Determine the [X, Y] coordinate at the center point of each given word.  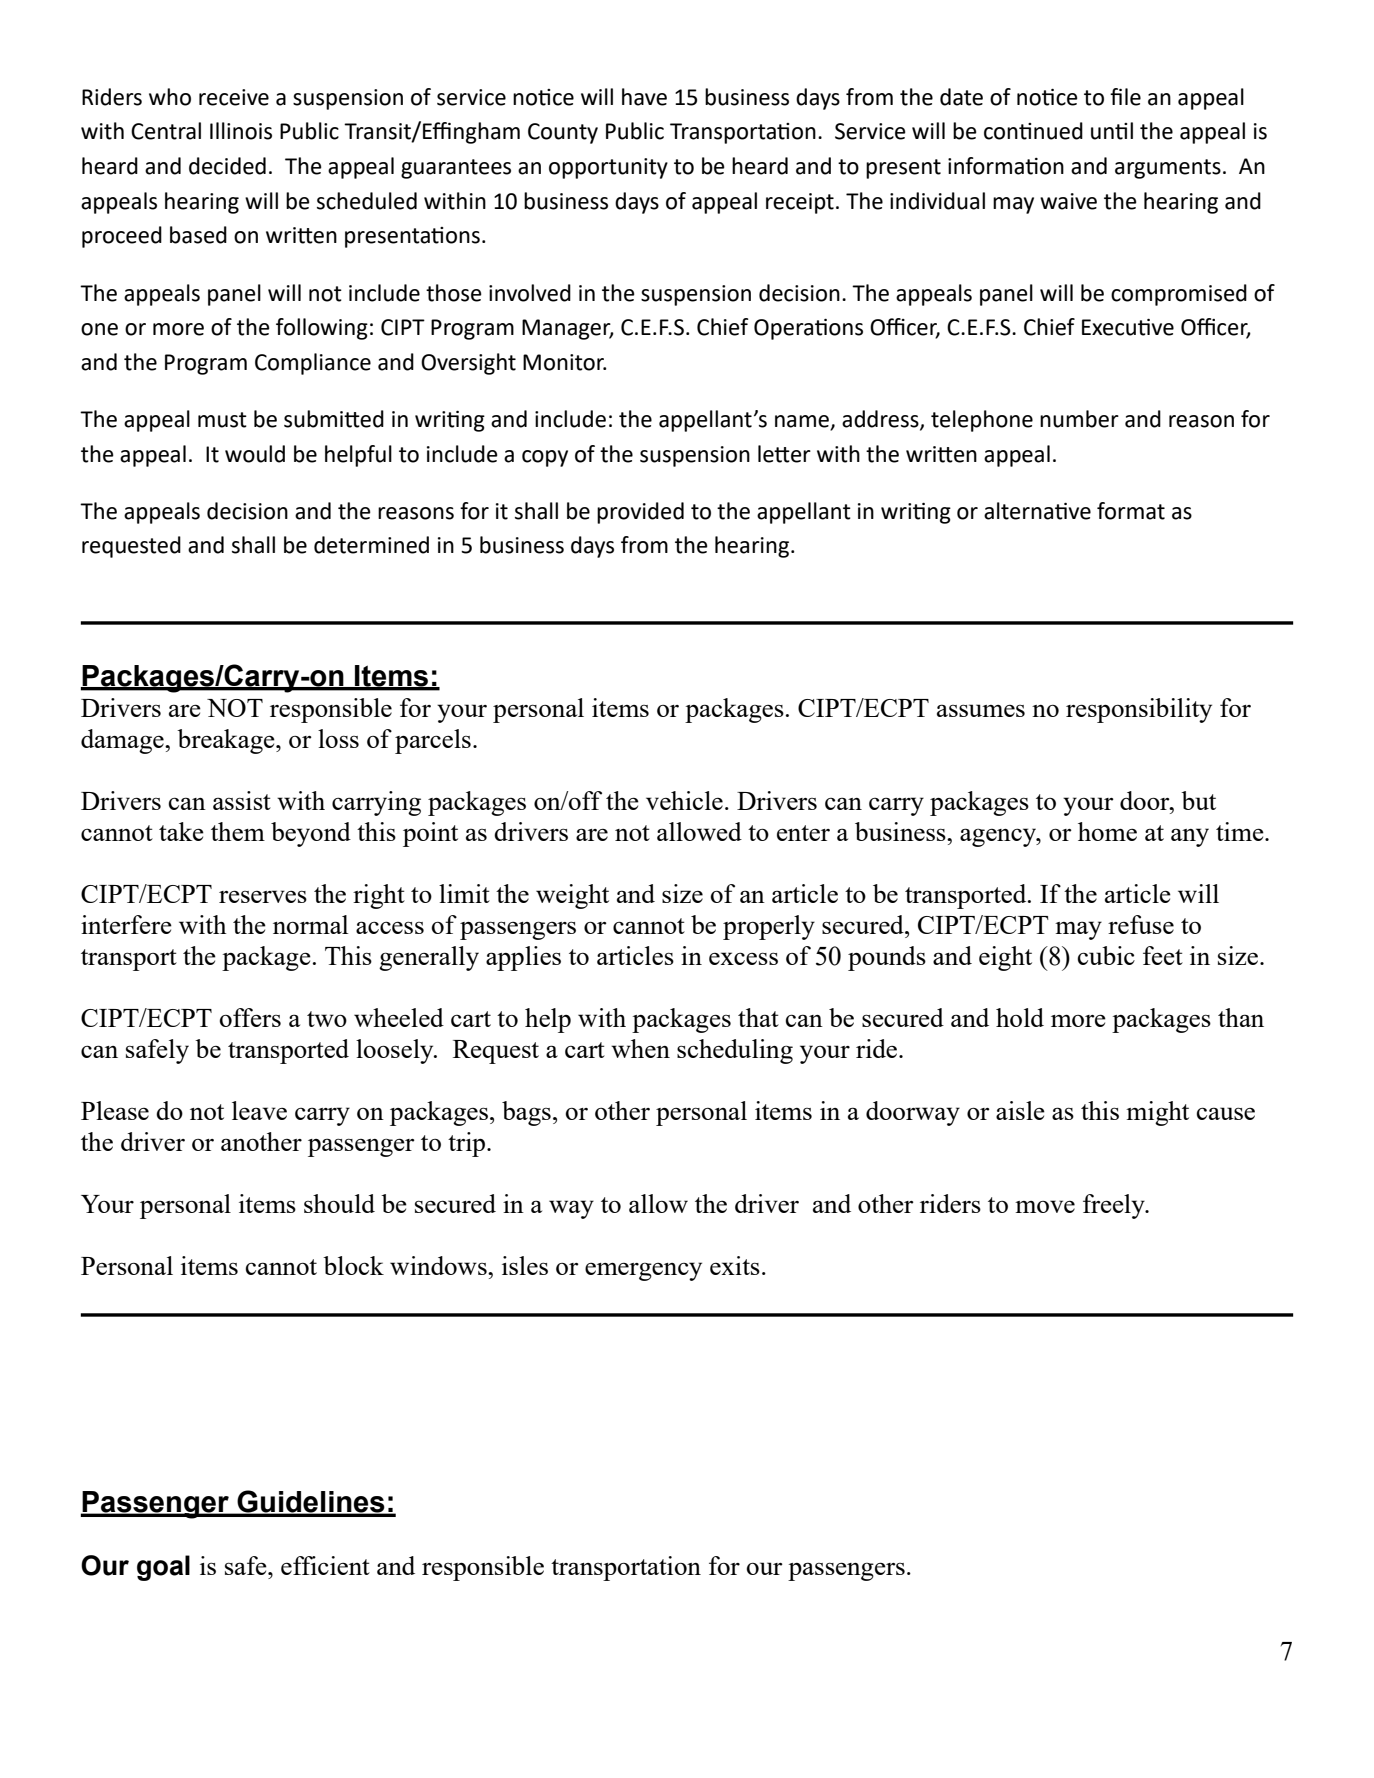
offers [250, 1017]
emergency [643, 1271]
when [640, 1048]
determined [371, 545]
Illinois [241, 131]
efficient [325, 1565]
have [644, 97]
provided [640, 513]
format [1131, 511]
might [1157, 1113]
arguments [1168, 169]
